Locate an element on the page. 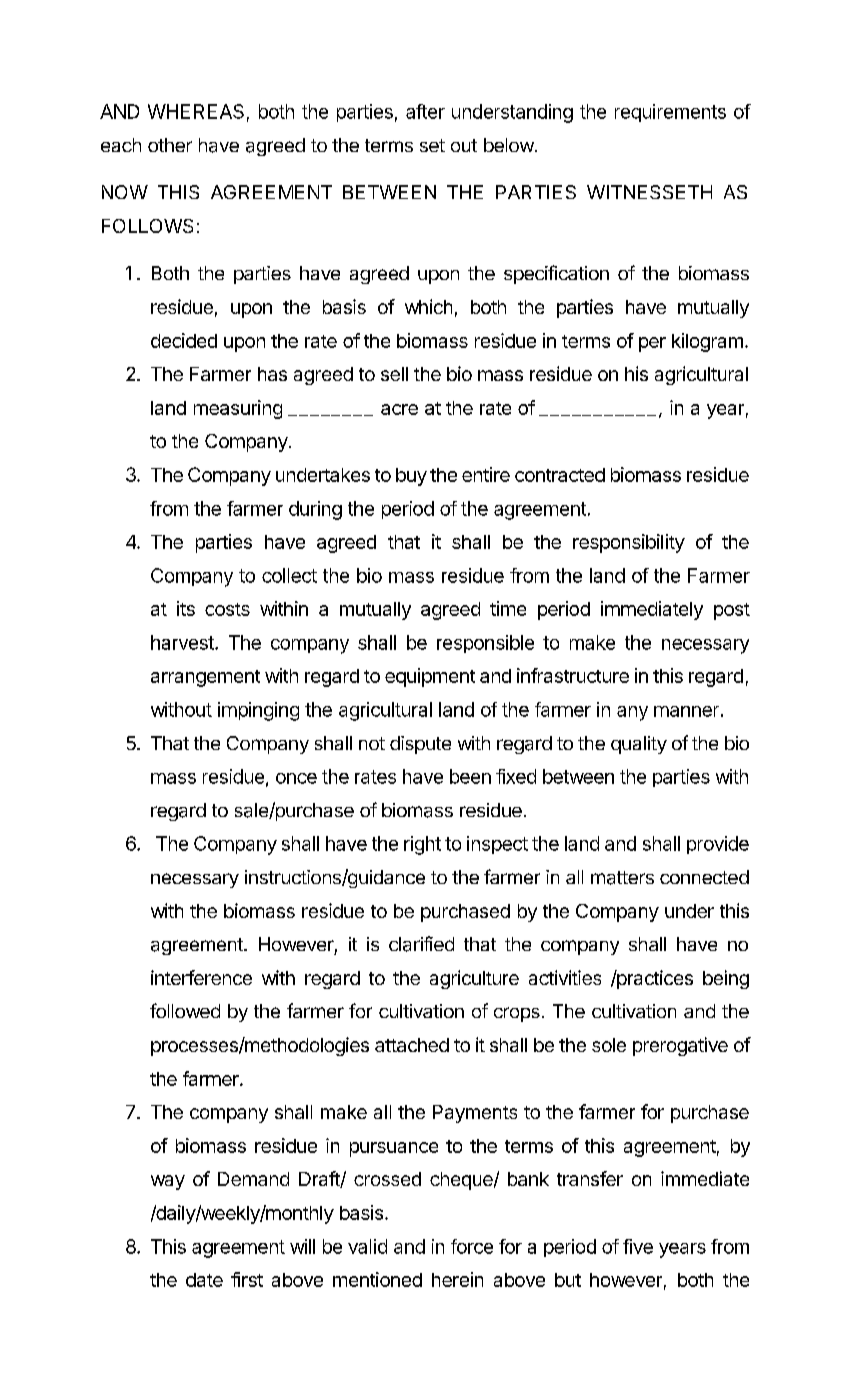 Image resolution: width=849 pixels, height=1400 pixels. force is located at coordinates (472, 1246).
